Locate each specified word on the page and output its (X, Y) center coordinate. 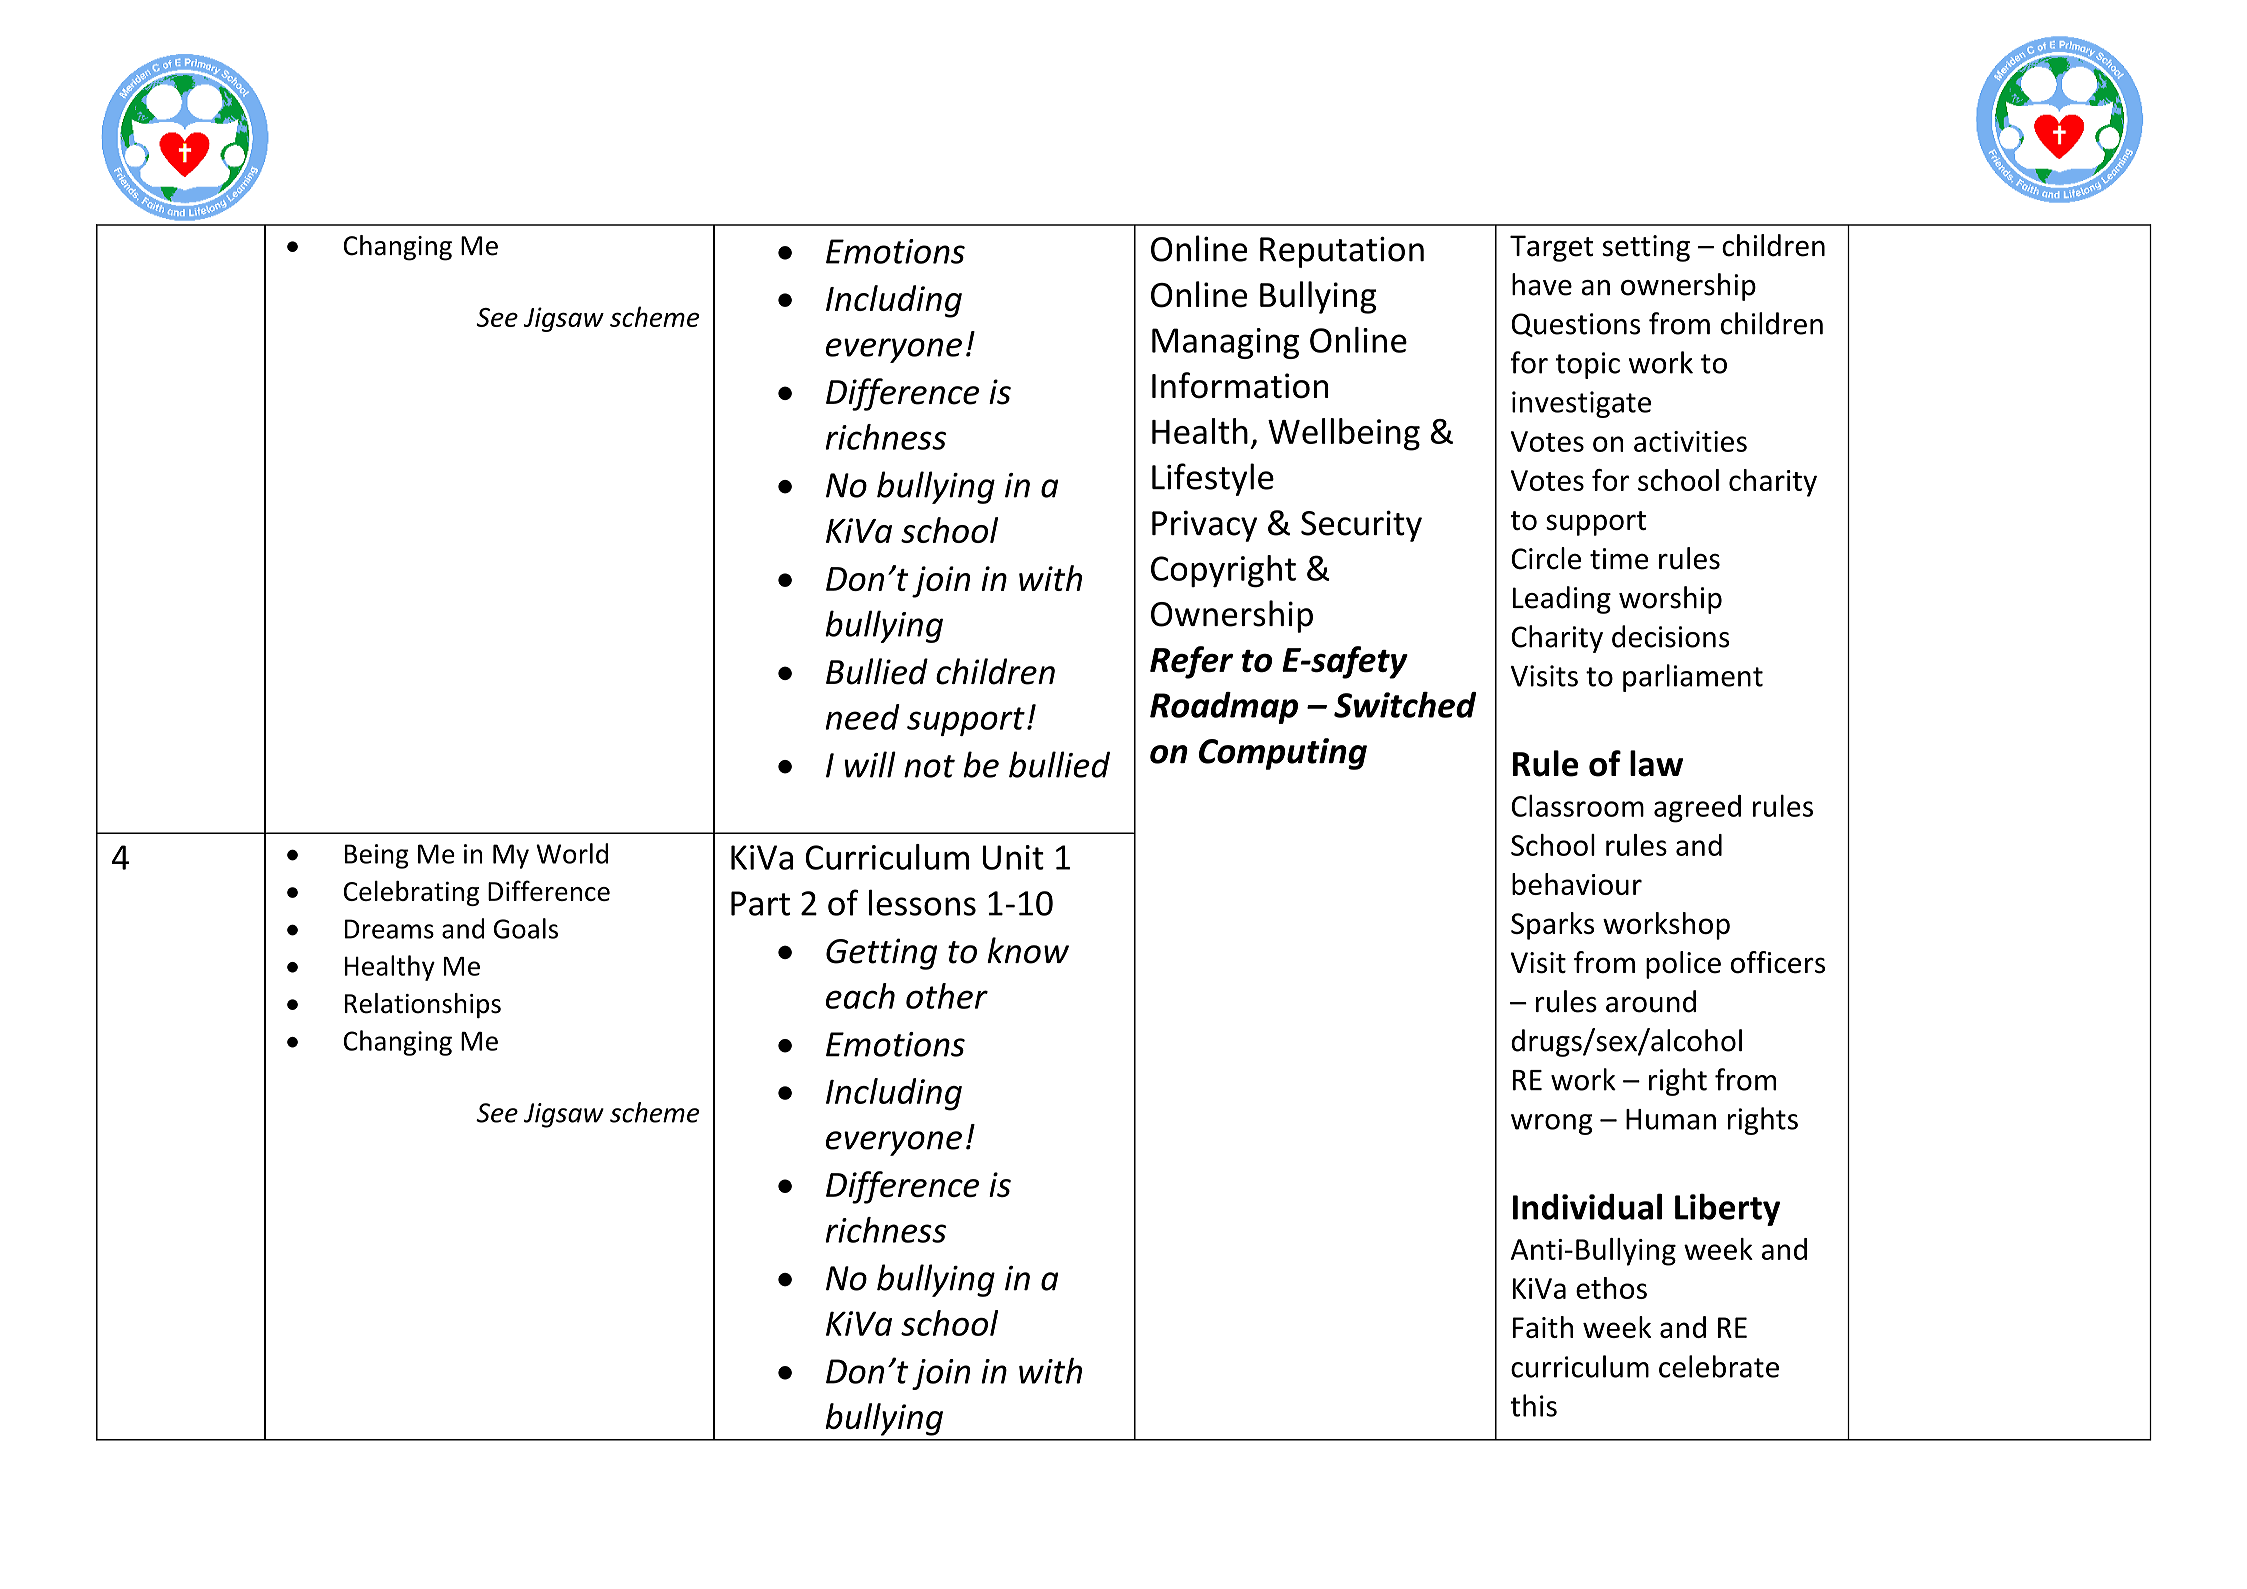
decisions (1671, 636)
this (1533, 1405)
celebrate (1719, 1366)
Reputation (1342, 252)
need (862, 717)
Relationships (423, 1006)
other (947, 996)
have (1542, 284)
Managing (1225, 343)
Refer (1191, 662)
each (860, 996)
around (1651, 1001)
